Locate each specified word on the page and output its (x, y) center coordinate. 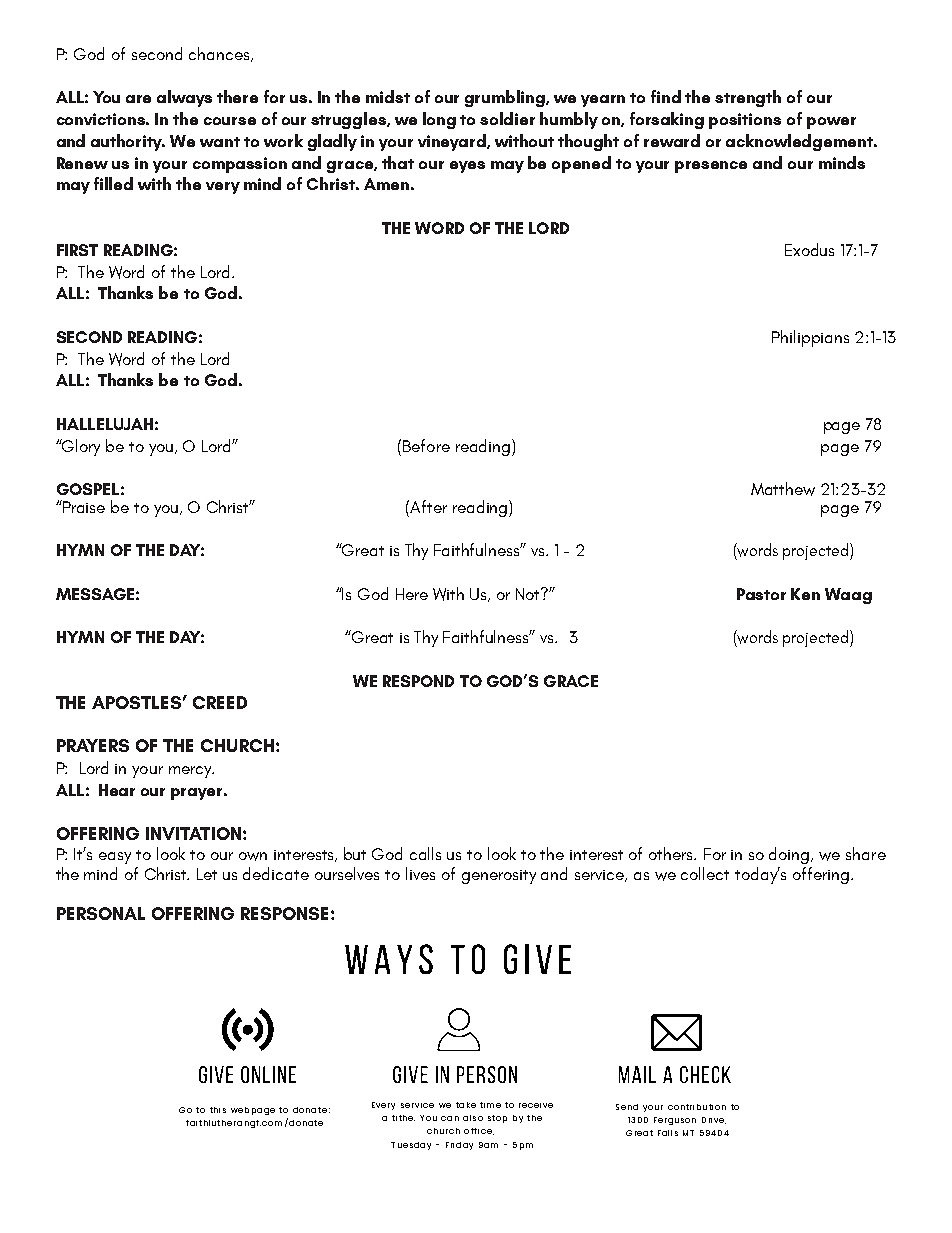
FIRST (77, 250)
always (184, 98)
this (218, 1110)
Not (529, 593)
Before (426, 445)
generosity (499, 877)
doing (790, 855)
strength (748, 98)
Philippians (810, 338)
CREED (220, 702)
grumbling (506, 98)
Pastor (761, 594)
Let (207, 874)
